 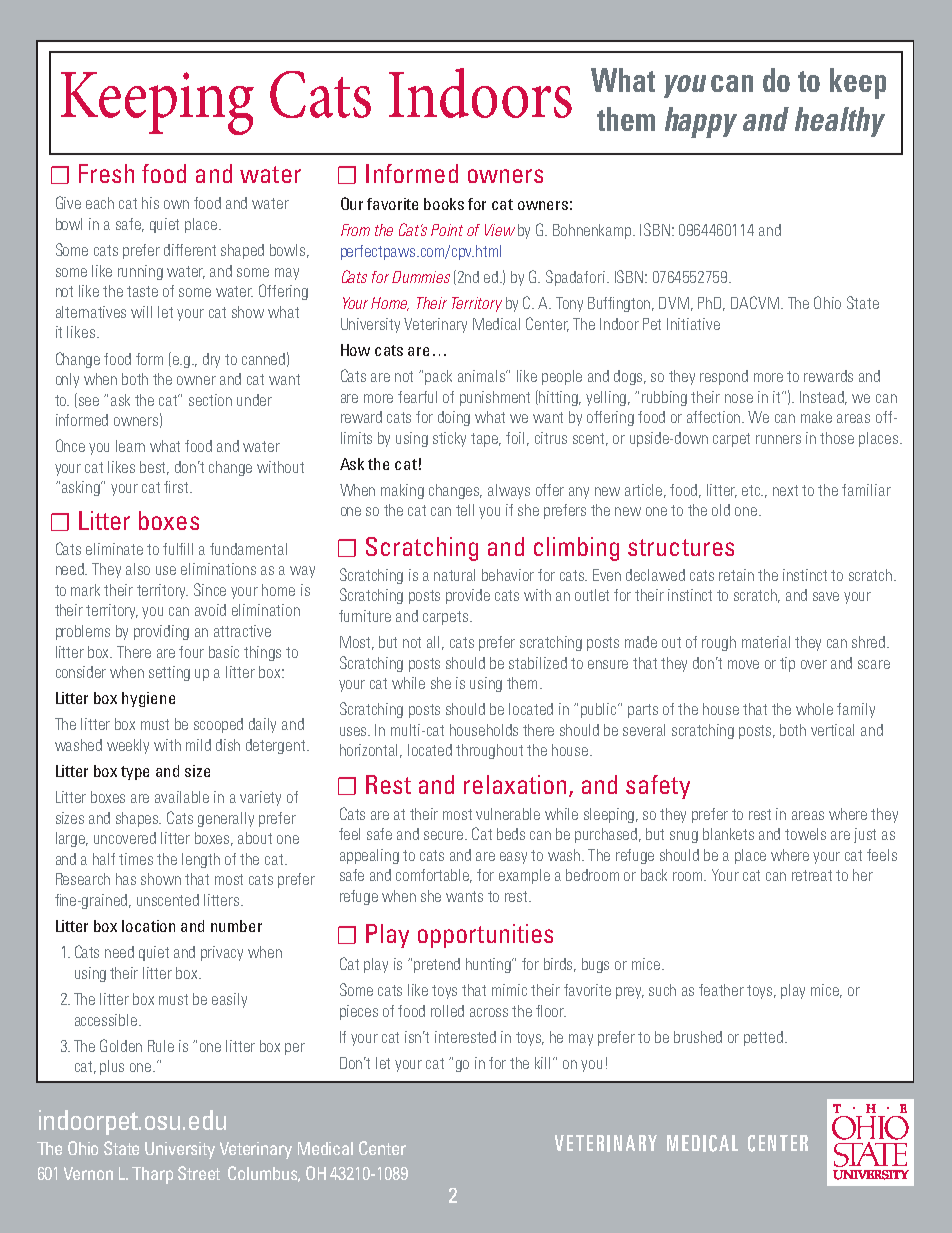 What do you see at coordinates (812, 875) in the page?
I see `retreat` at bounding box center [812, 875].
